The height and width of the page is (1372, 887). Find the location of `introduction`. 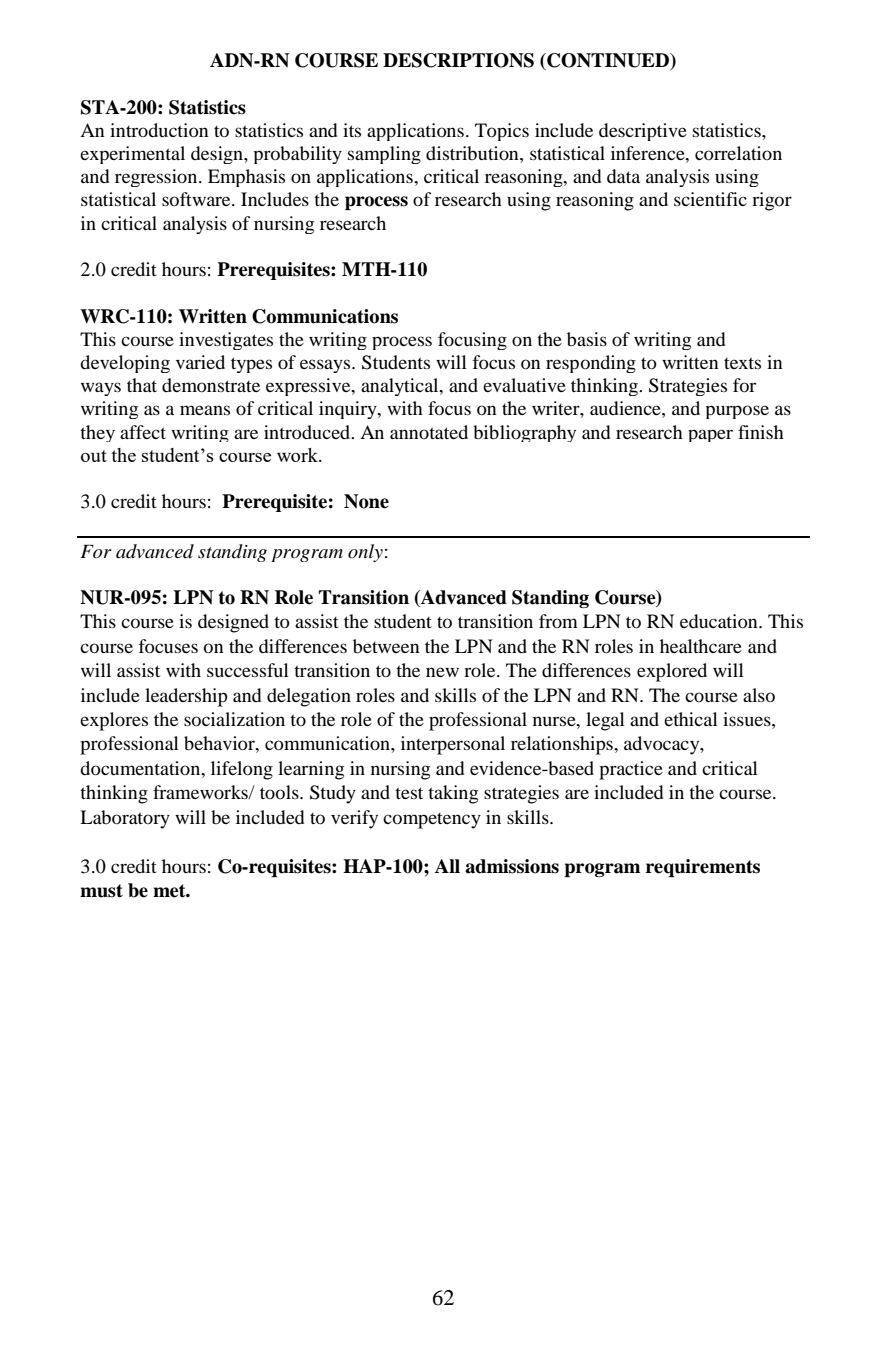

introduction is located at coordinates (159, 130).
